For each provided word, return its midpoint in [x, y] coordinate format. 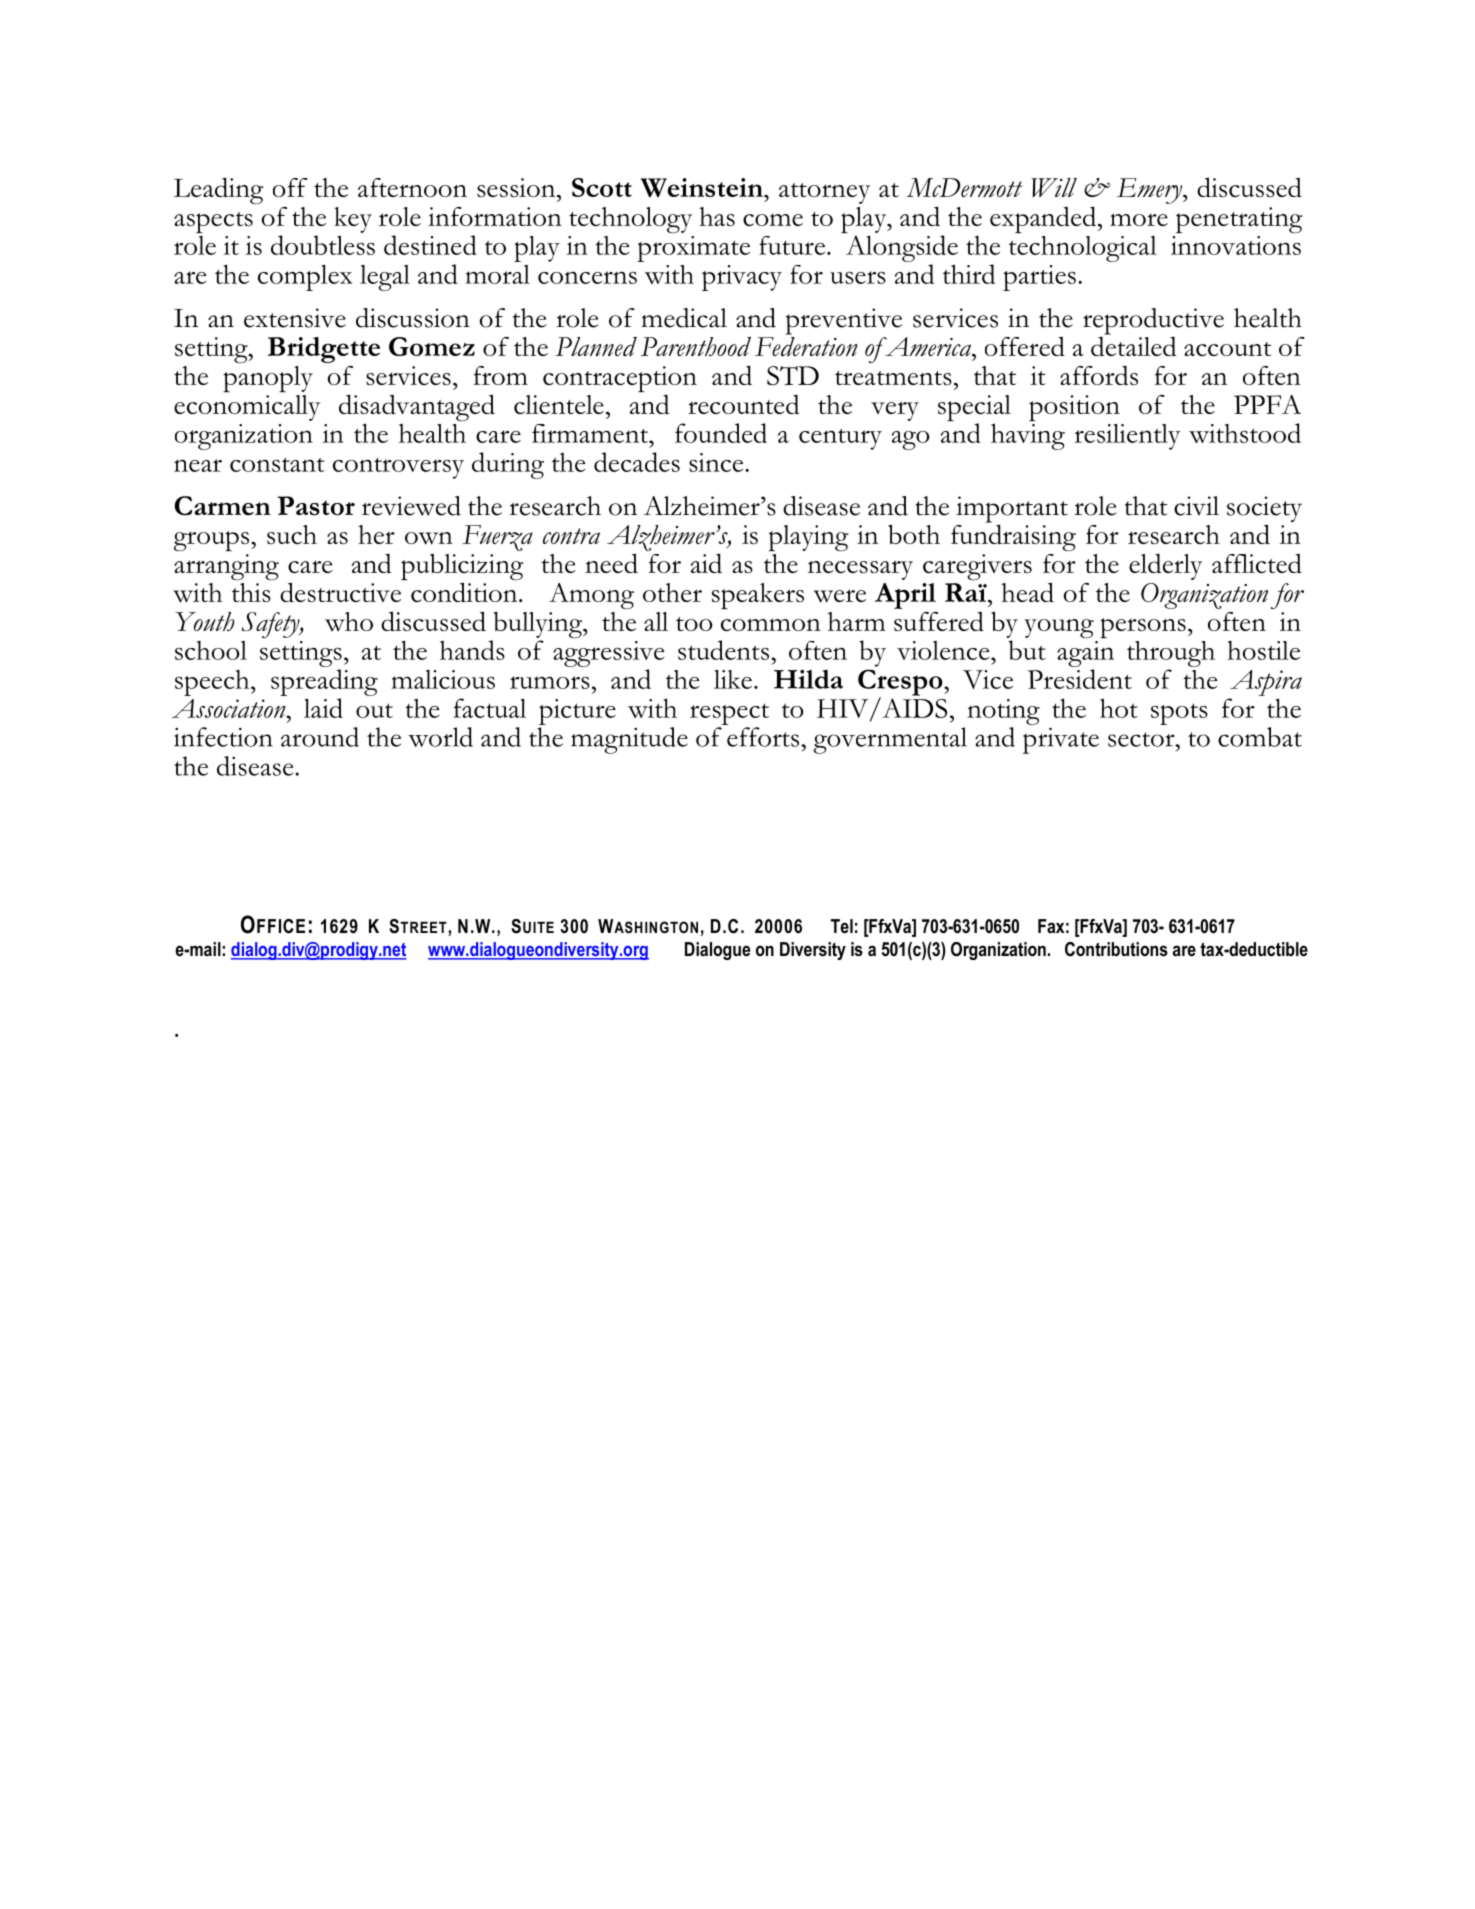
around [320, 737]
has [717, 216]
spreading [324, 682]
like [733, 679]
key [353, 220]
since [717, 462]
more [1139, 219]
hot [1119, 708]
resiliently [1127, 437]
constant [277, 465]
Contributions [1116, 949]
